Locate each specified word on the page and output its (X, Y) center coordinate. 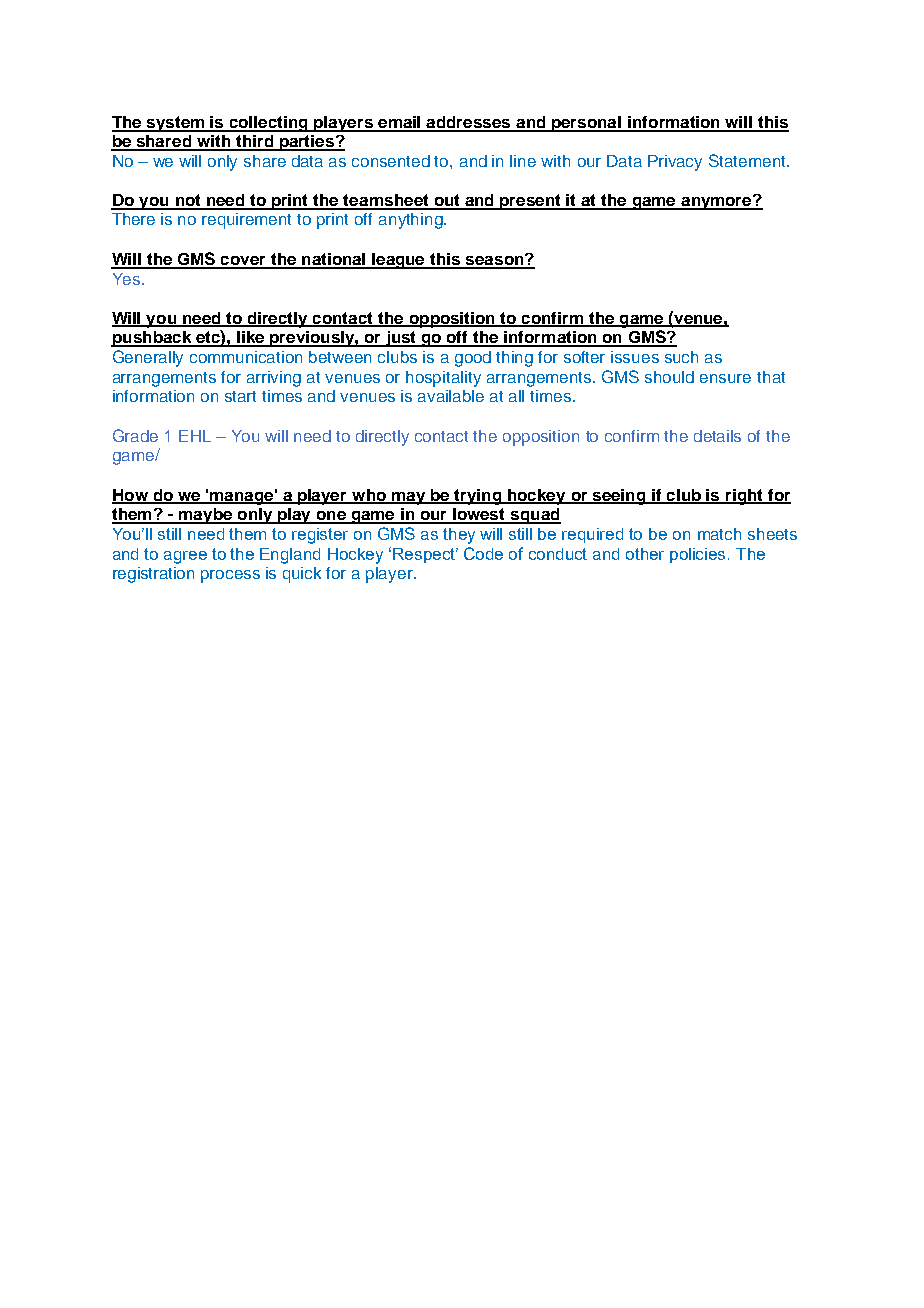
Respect (425, 555)
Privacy (675, 163)
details (717, 436)
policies (697, 555)
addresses (469, 123)
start (240, 396)
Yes (128, 279)
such (681, 357)
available (451, 396)
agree (185, 557)
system (176, 124)
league (399, 261)
